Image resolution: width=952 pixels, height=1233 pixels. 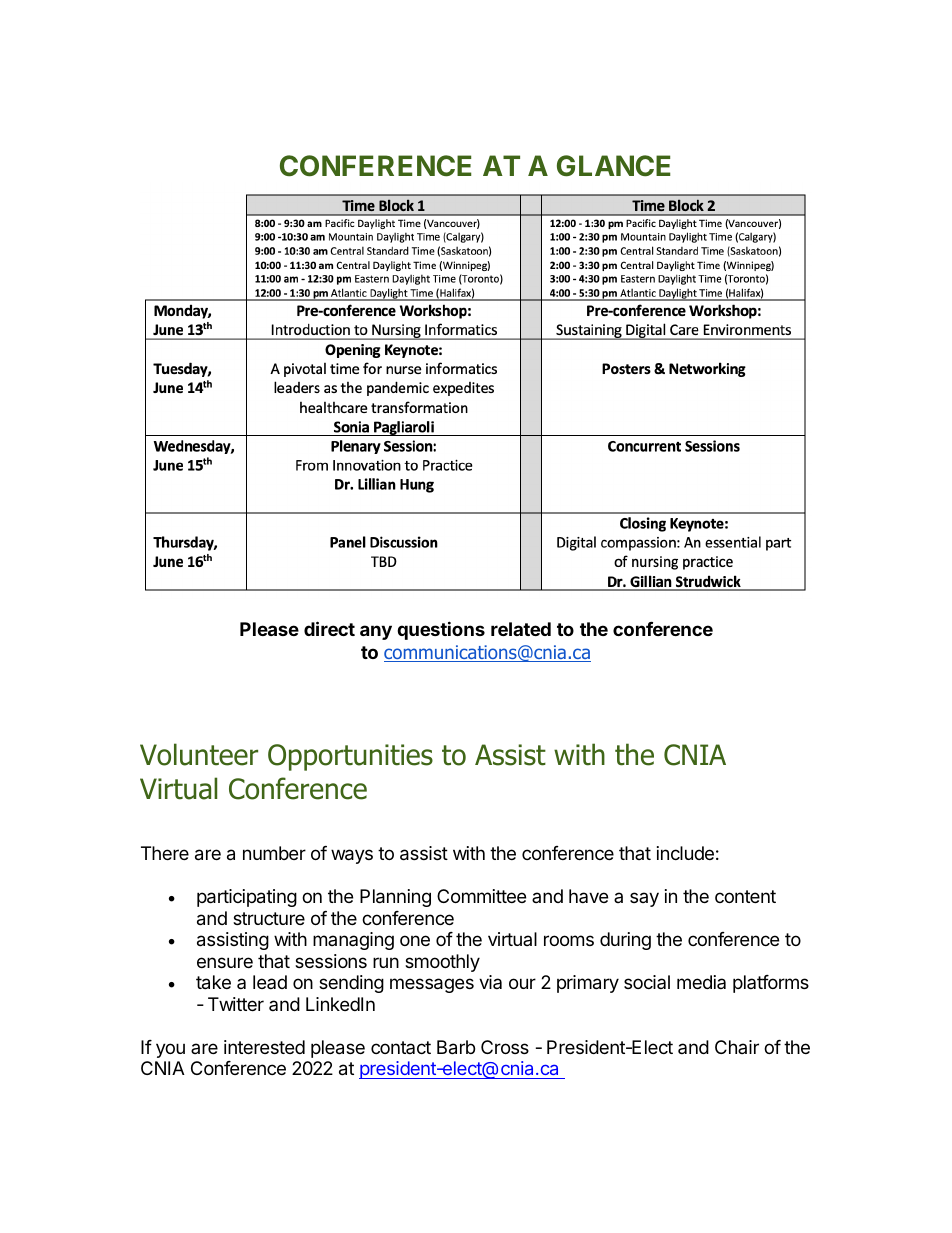 What do you see at coordinates (521, 629) in the screenshot?
I see `related` at bounding box center [521, 629].
